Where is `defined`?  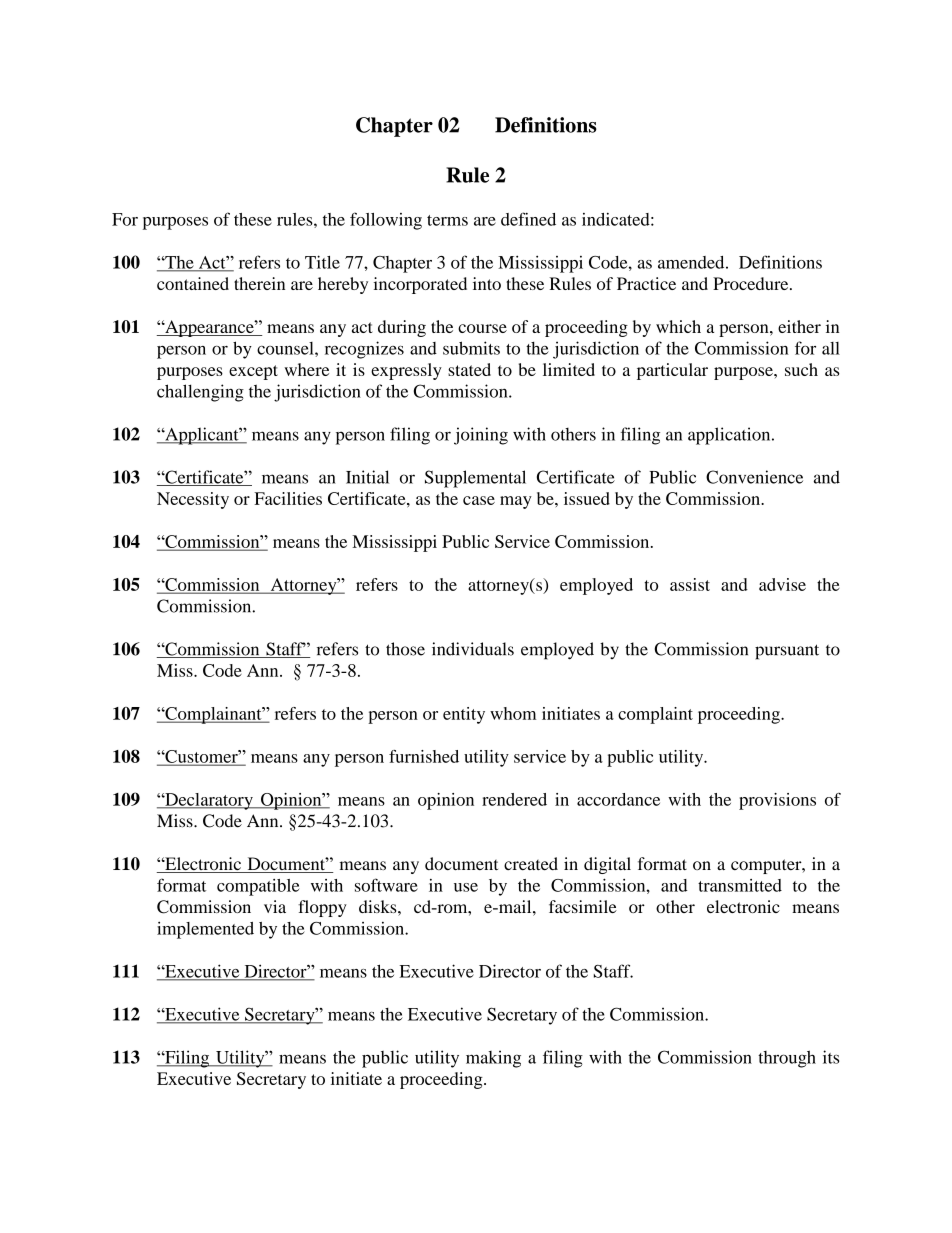
defined is located at coordinates (528, 219).
